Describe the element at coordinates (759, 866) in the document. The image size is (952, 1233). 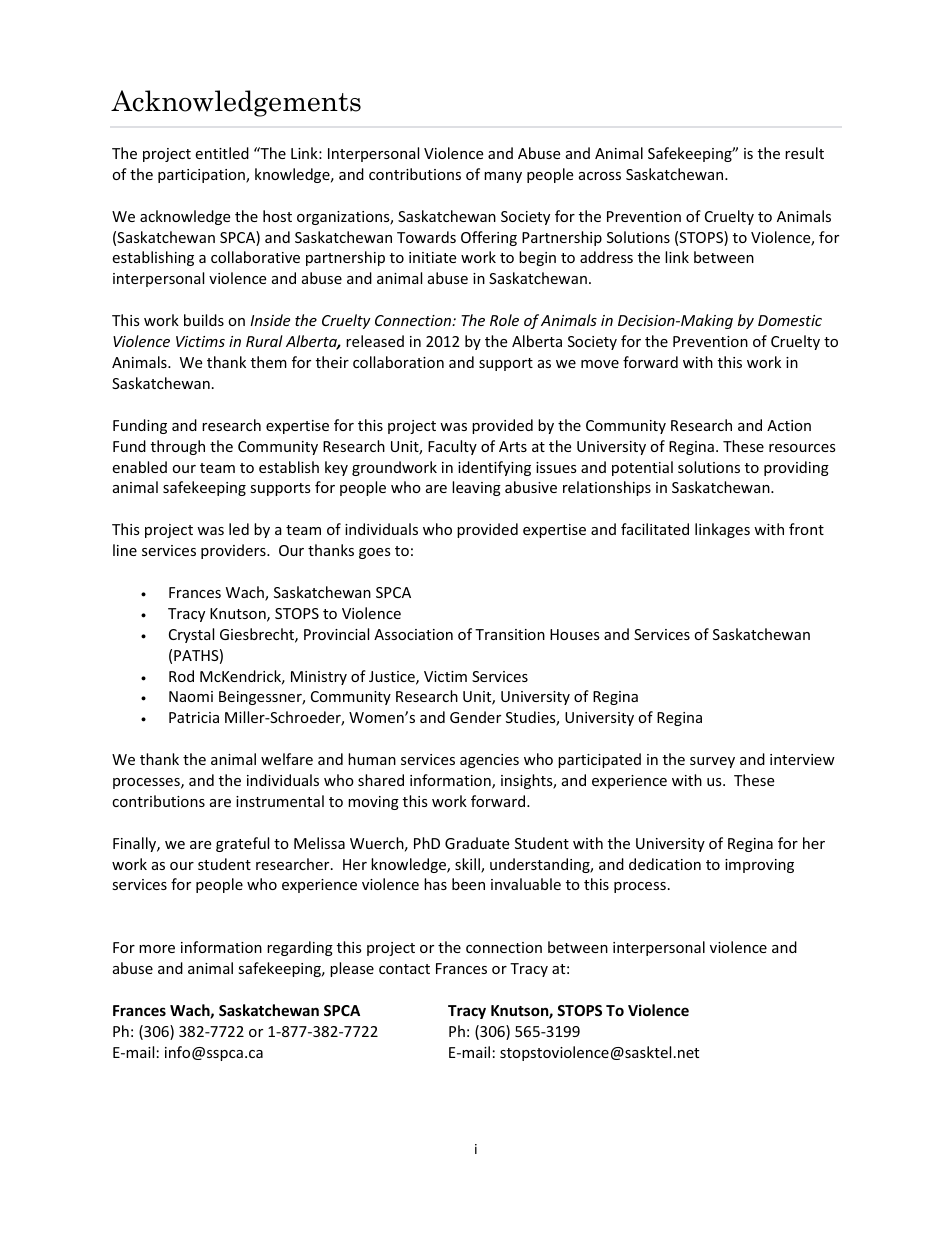
I see `improving` at that location.
